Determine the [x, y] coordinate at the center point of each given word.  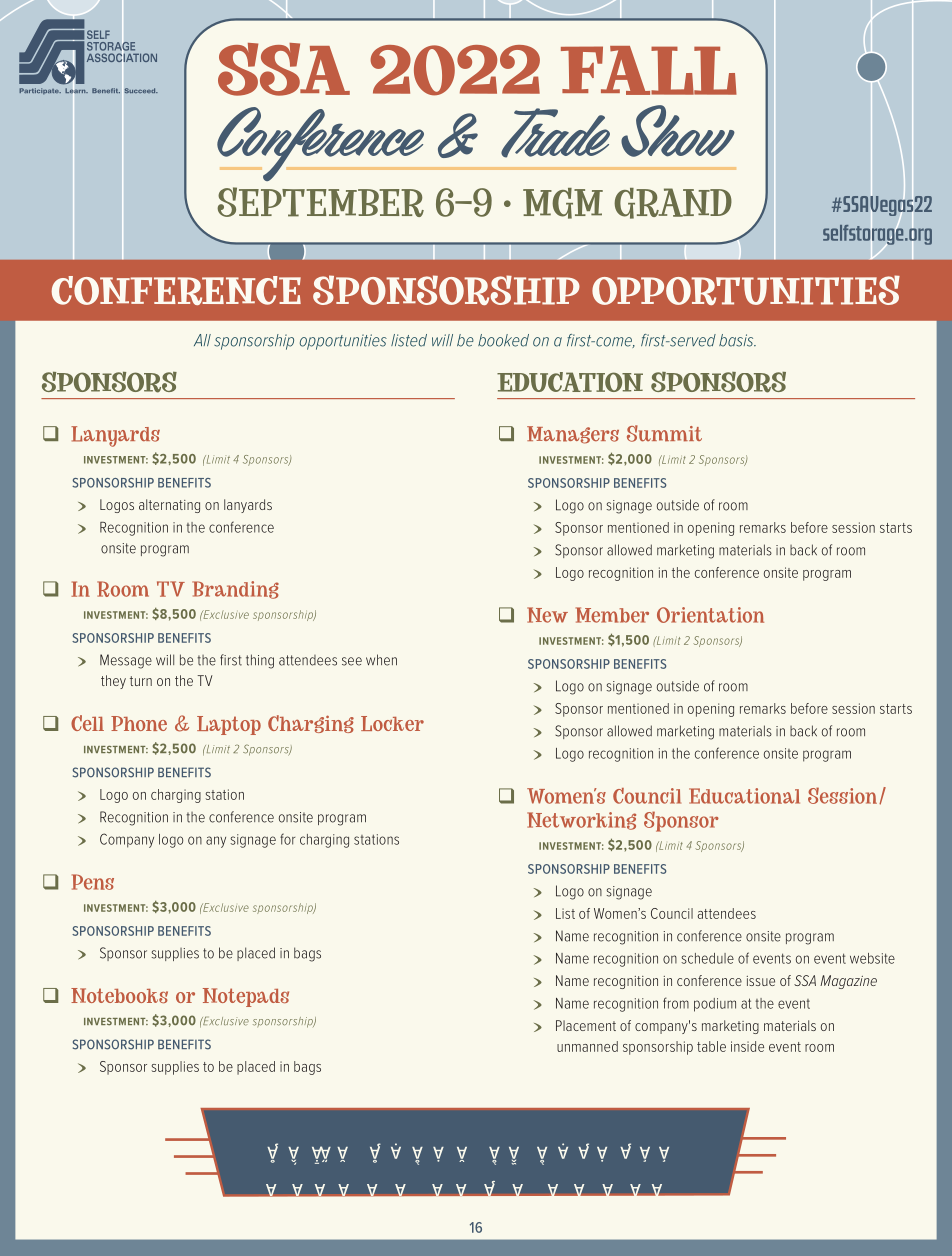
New [547, 615]
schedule [707, 958]
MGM [563, 203]
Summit [664, 433]
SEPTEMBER [320, 202]
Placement [586, 1025]
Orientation [710, 615]
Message [126, 661]
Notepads [246, 997]
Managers [573, 435]
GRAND [673, 203]
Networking [581, 821]
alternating [169, 506]
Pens [93, 882]
